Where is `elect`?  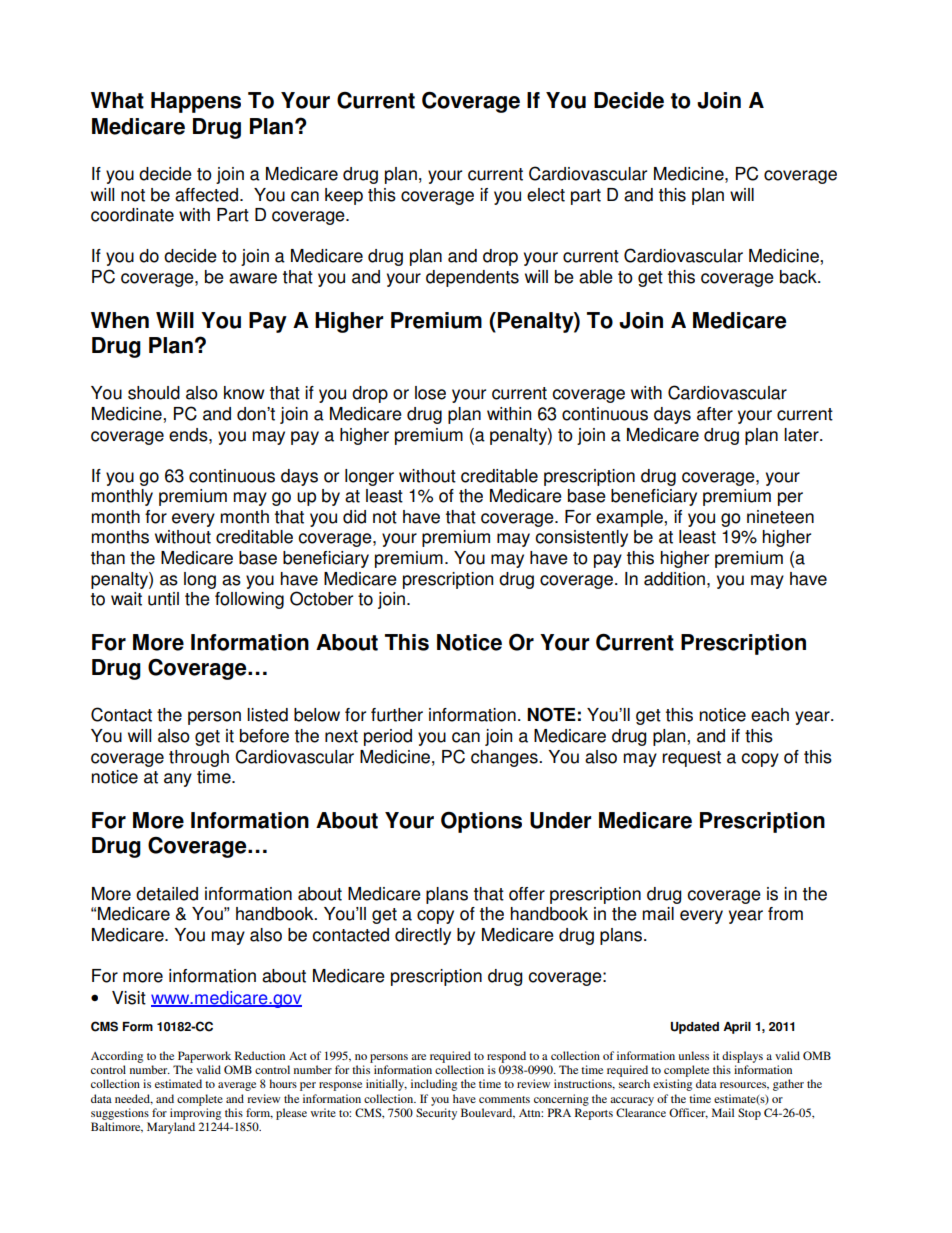
elect is located at coordinates (546, 195).
